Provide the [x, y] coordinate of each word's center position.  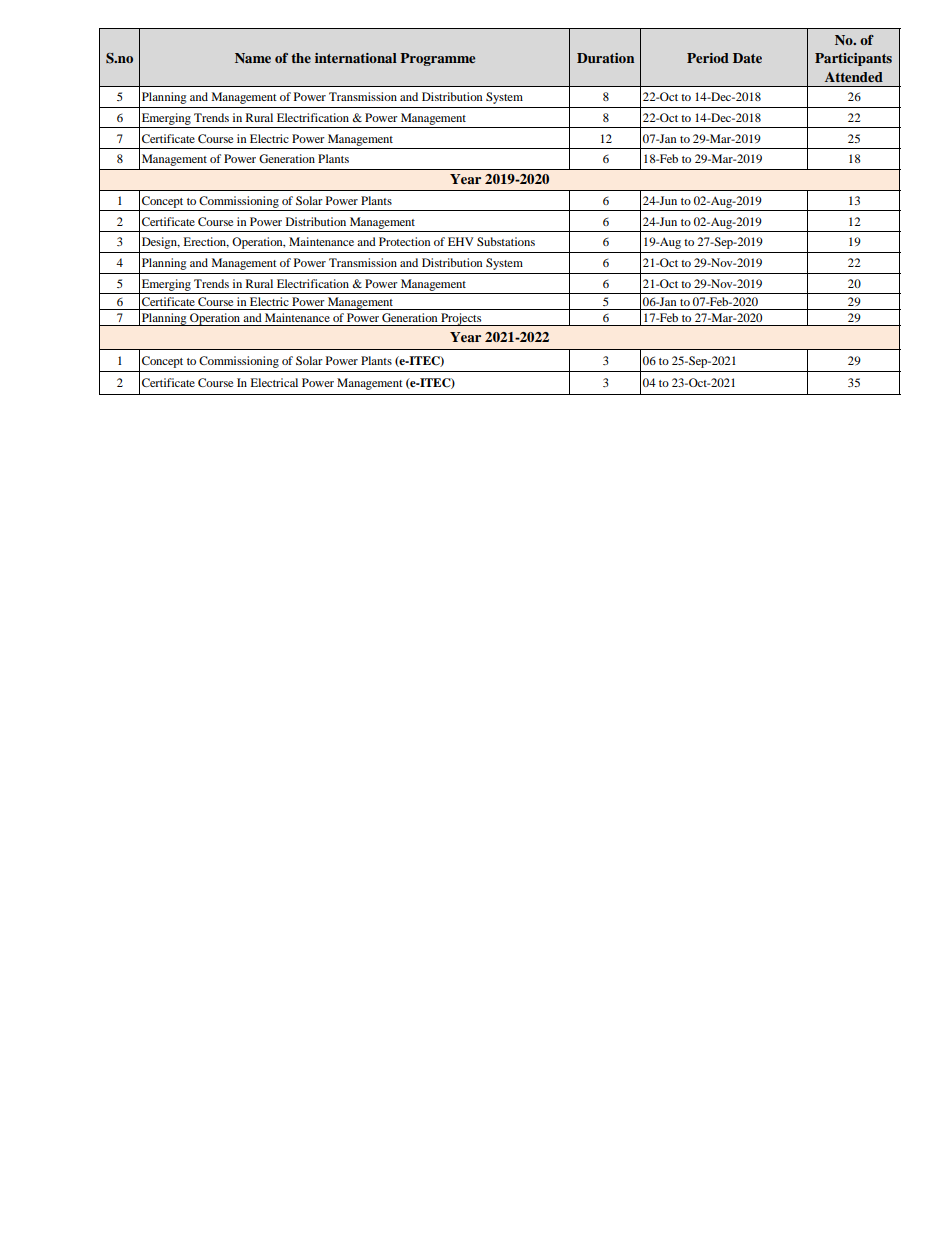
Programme [437, 59]
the [301, 58]
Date [747, 58]
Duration [605, 58]
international [356, 58]
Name [253, 58]
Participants [853, 59]
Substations [506, 241]
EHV [460, 241]
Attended [854, 77]
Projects [461, 319]
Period [708, 58]
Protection [405, 241]
